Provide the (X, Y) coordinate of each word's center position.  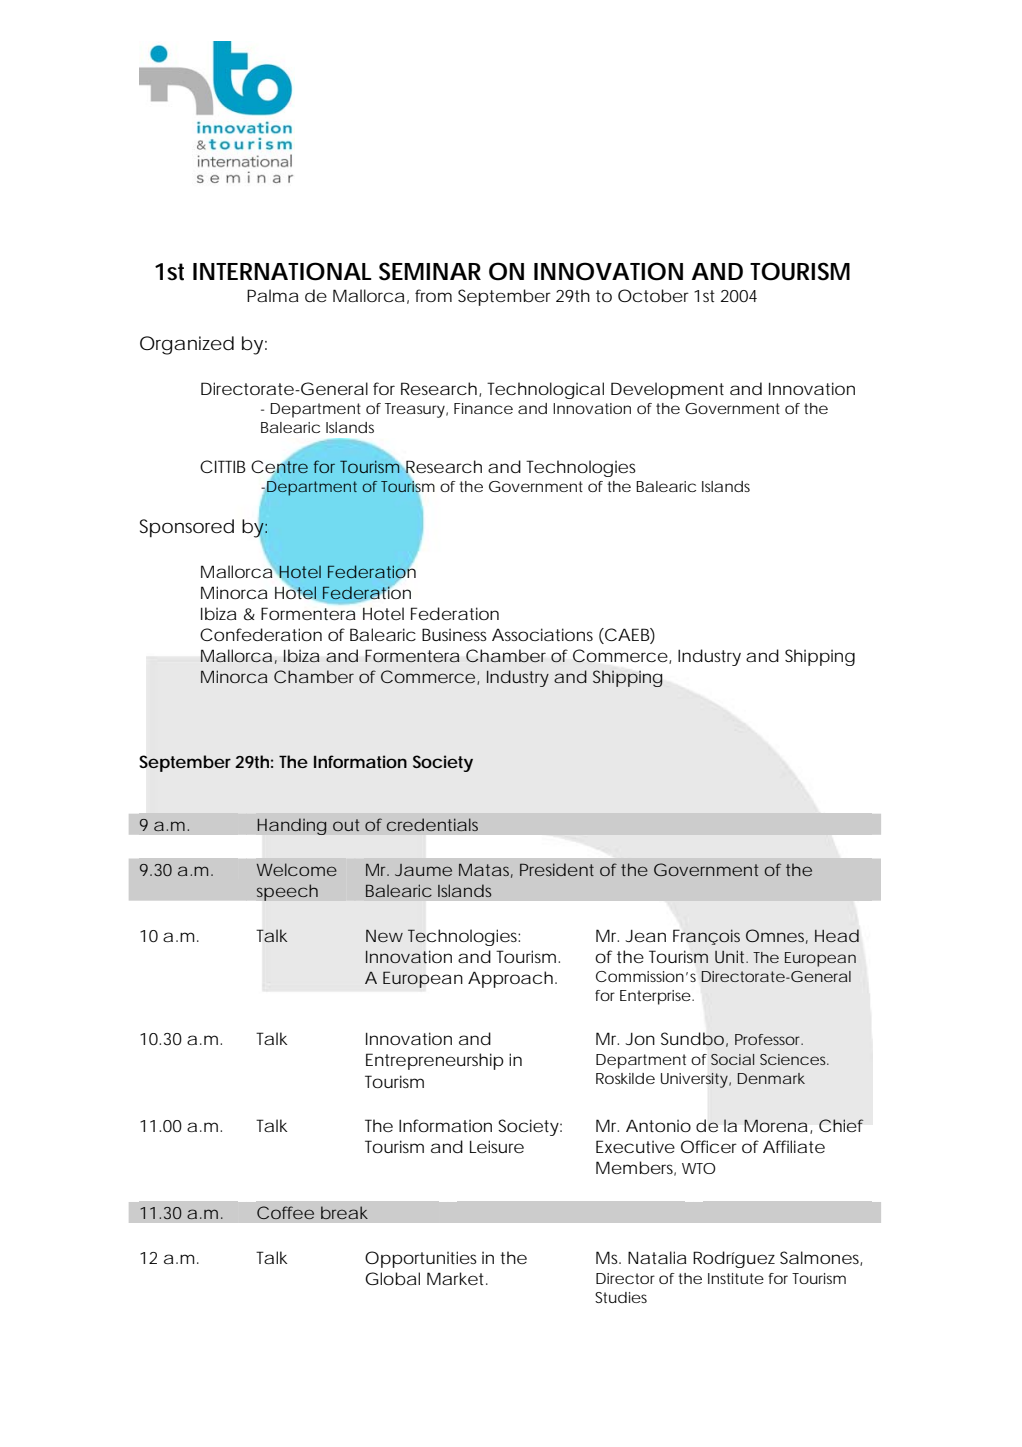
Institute (736, 1278)
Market (457, 1278)
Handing (292, 826)
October (653, 295)
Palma (272, 295)
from (433, 295)
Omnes (777, 936)
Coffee (285, 1212)
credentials (432, 824)
